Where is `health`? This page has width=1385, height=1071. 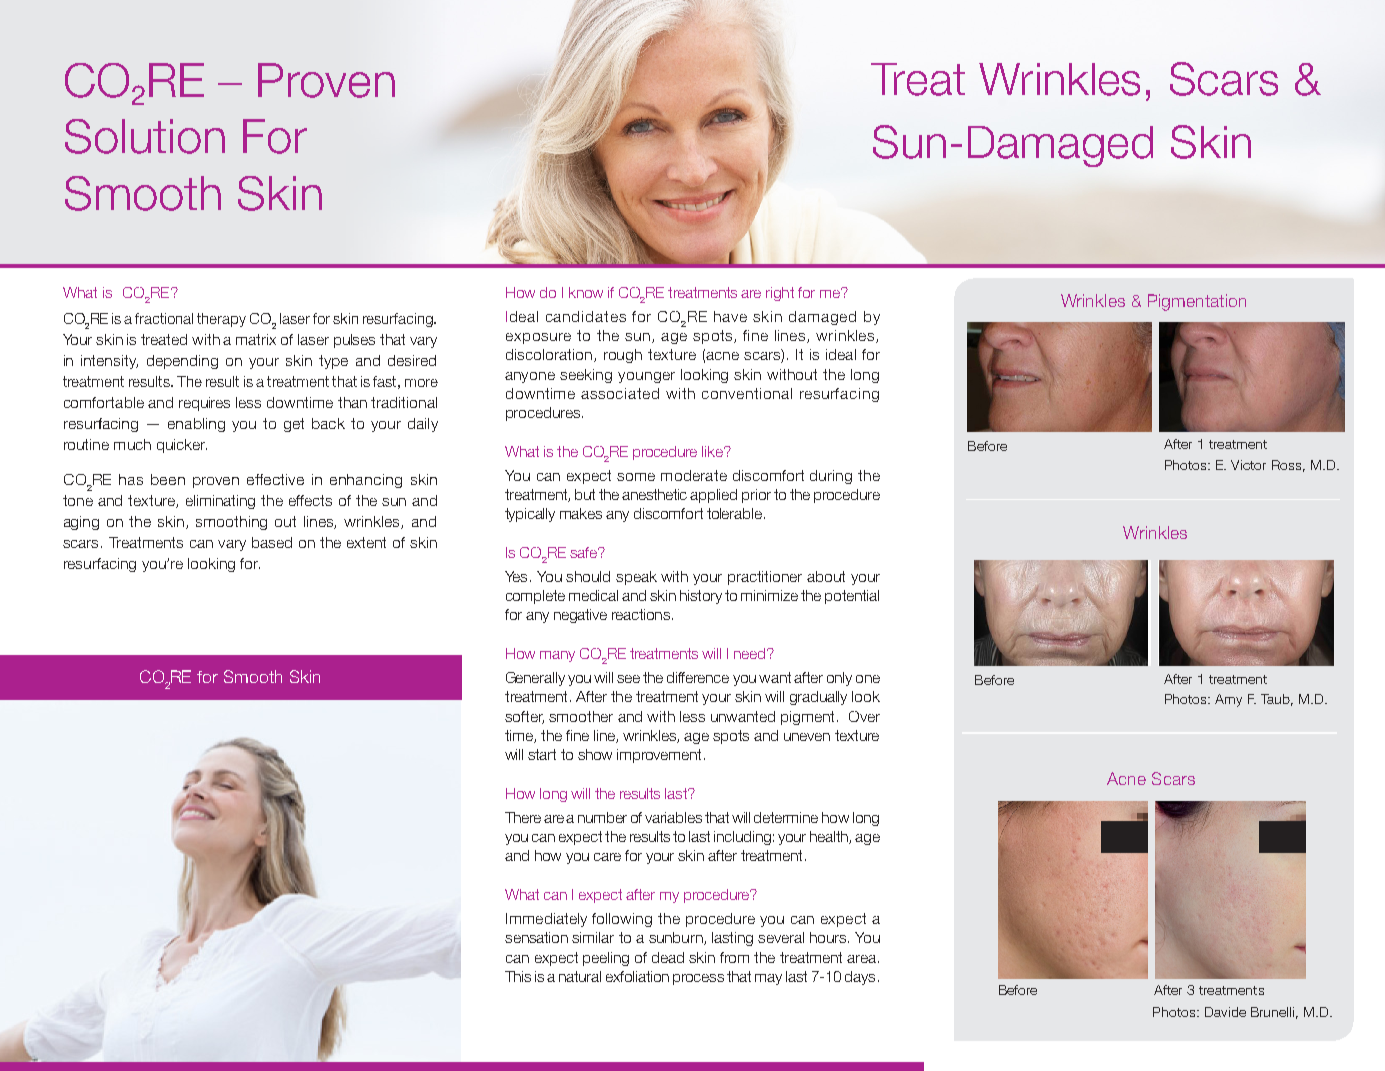 health is located at coordinates (830, 837).
